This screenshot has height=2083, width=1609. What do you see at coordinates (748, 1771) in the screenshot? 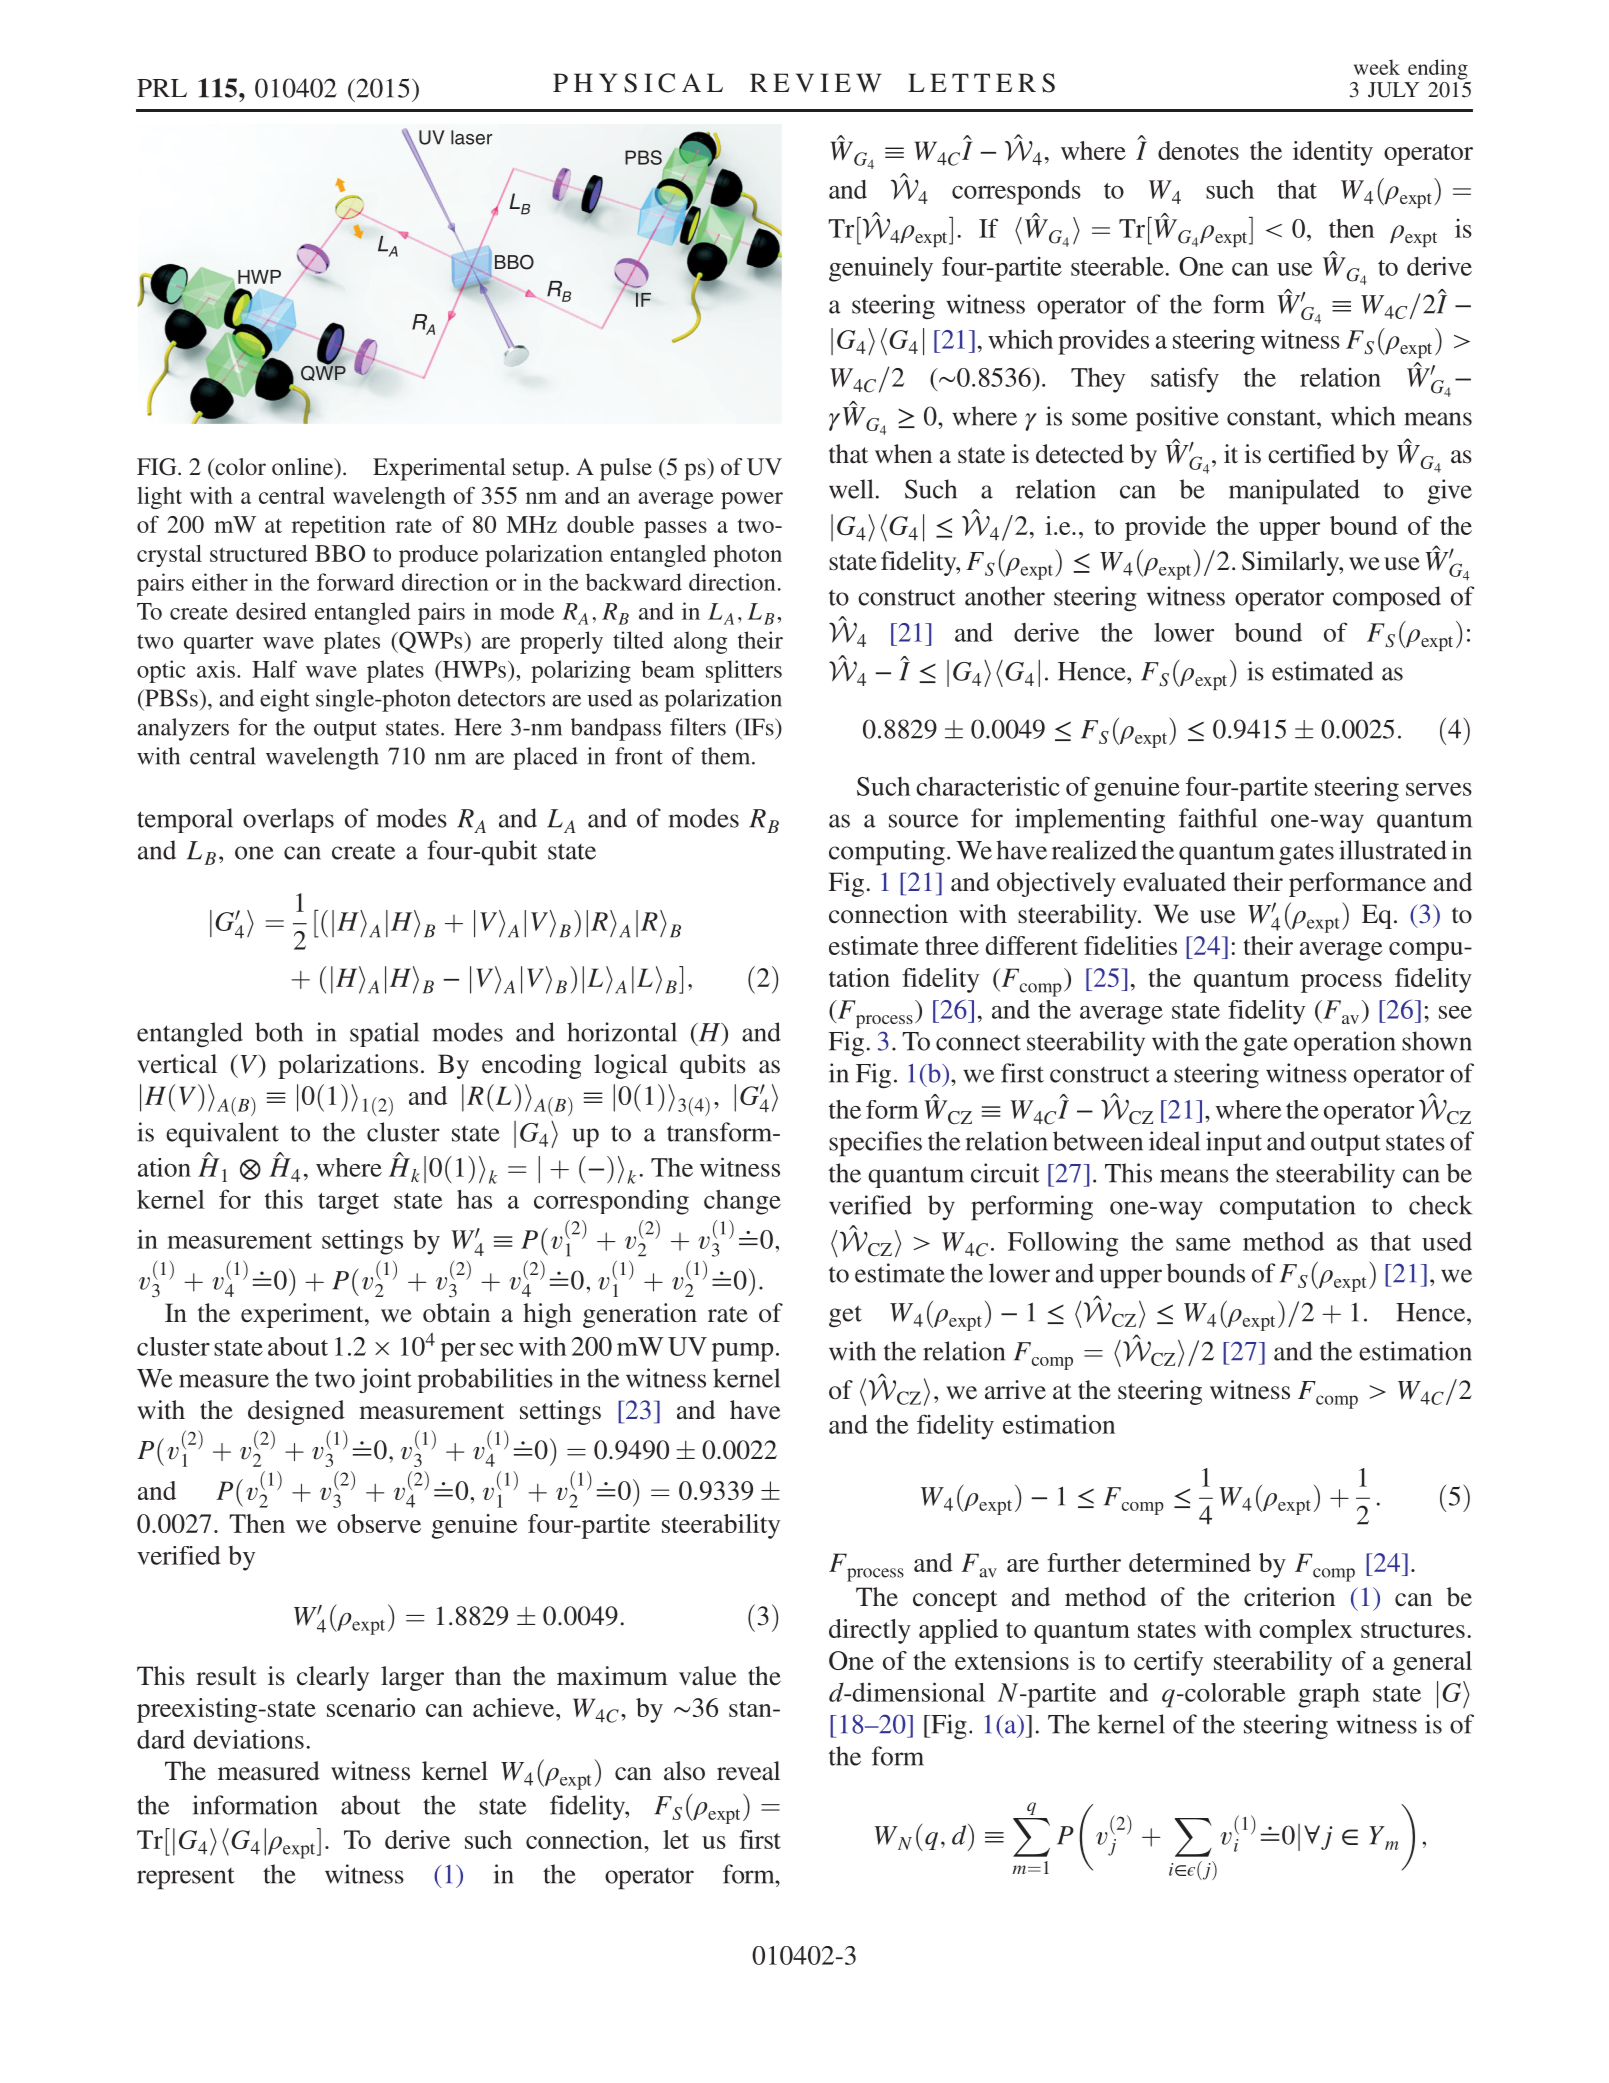
I see `reveal` at bounding box center [748, 1771].
